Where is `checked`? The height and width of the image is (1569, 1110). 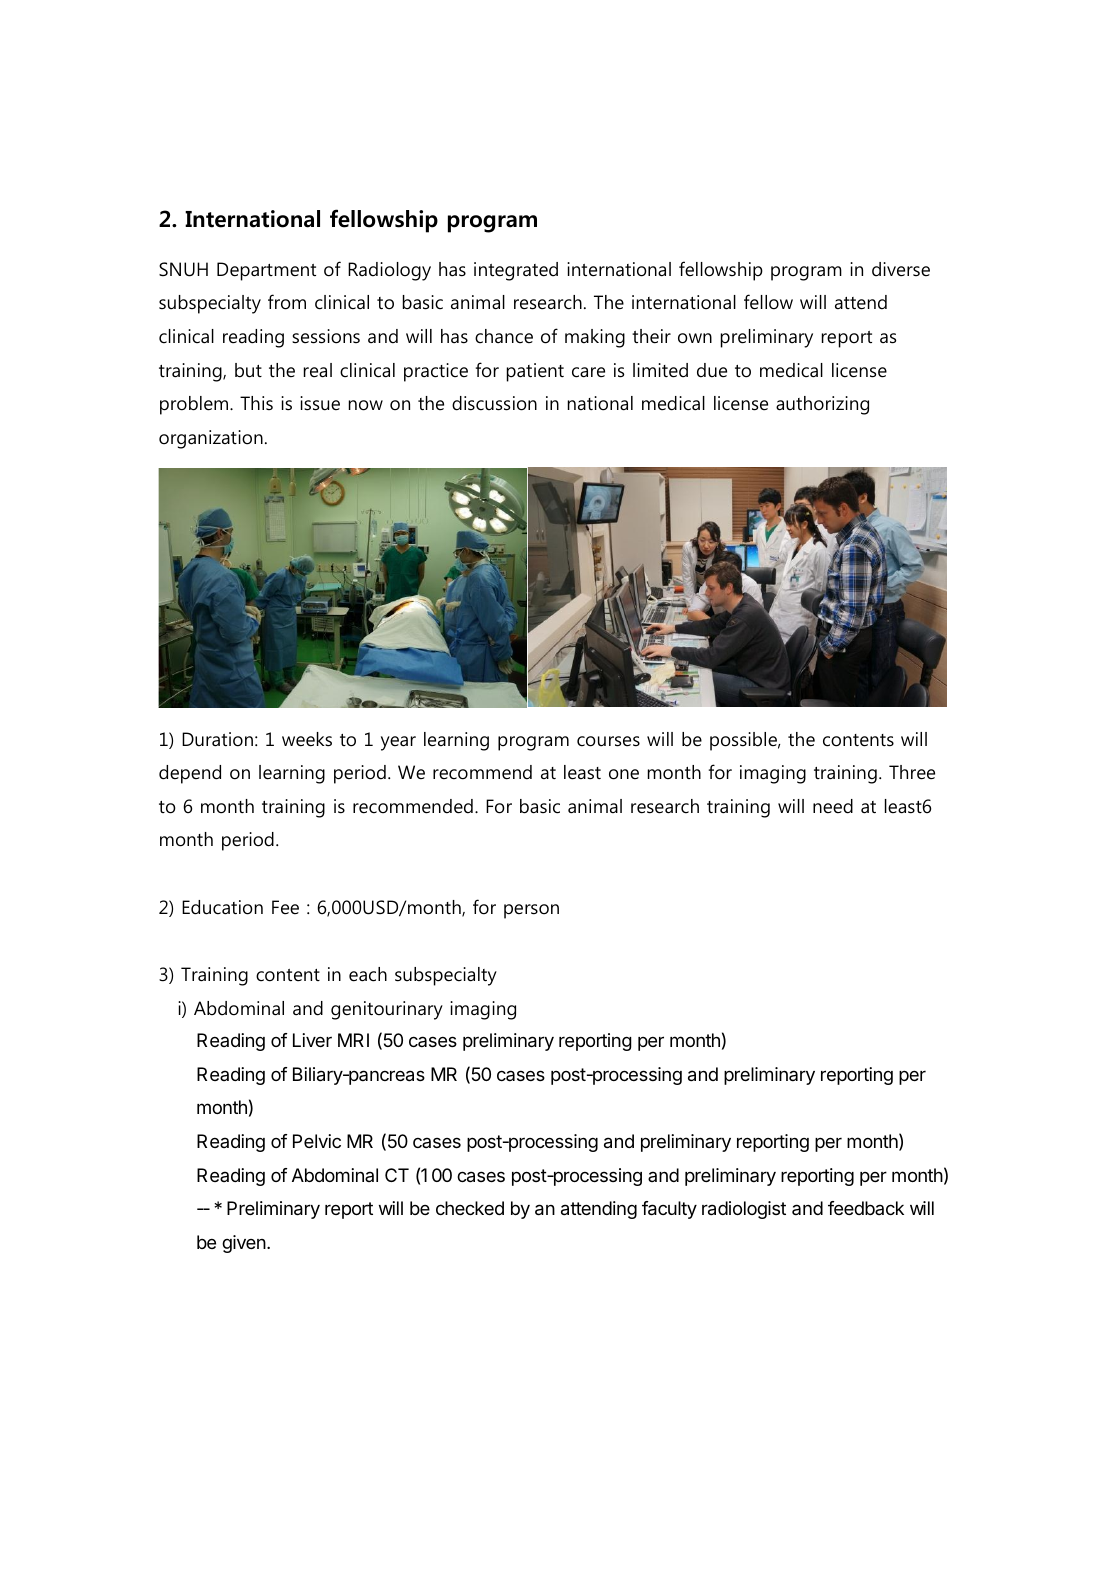
checked is located at coordinates (470, 1208).
